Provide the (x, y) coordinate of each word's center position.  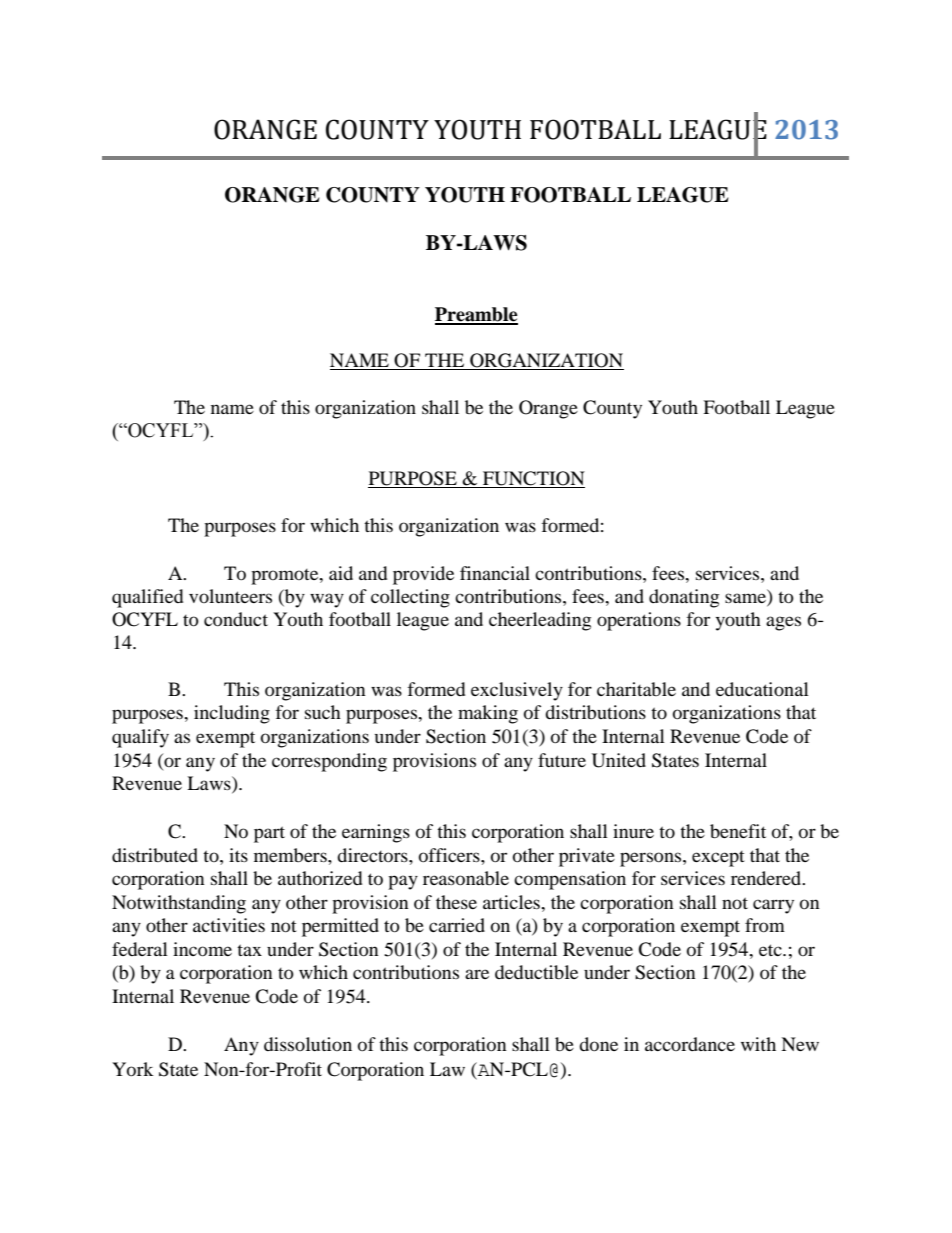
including (232, 714)
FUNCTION (533, 479)
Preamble (476, 315)
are (477, 974)
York (133, 1069)
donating (684, 598)
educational (762, 689)
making (488, 714)
